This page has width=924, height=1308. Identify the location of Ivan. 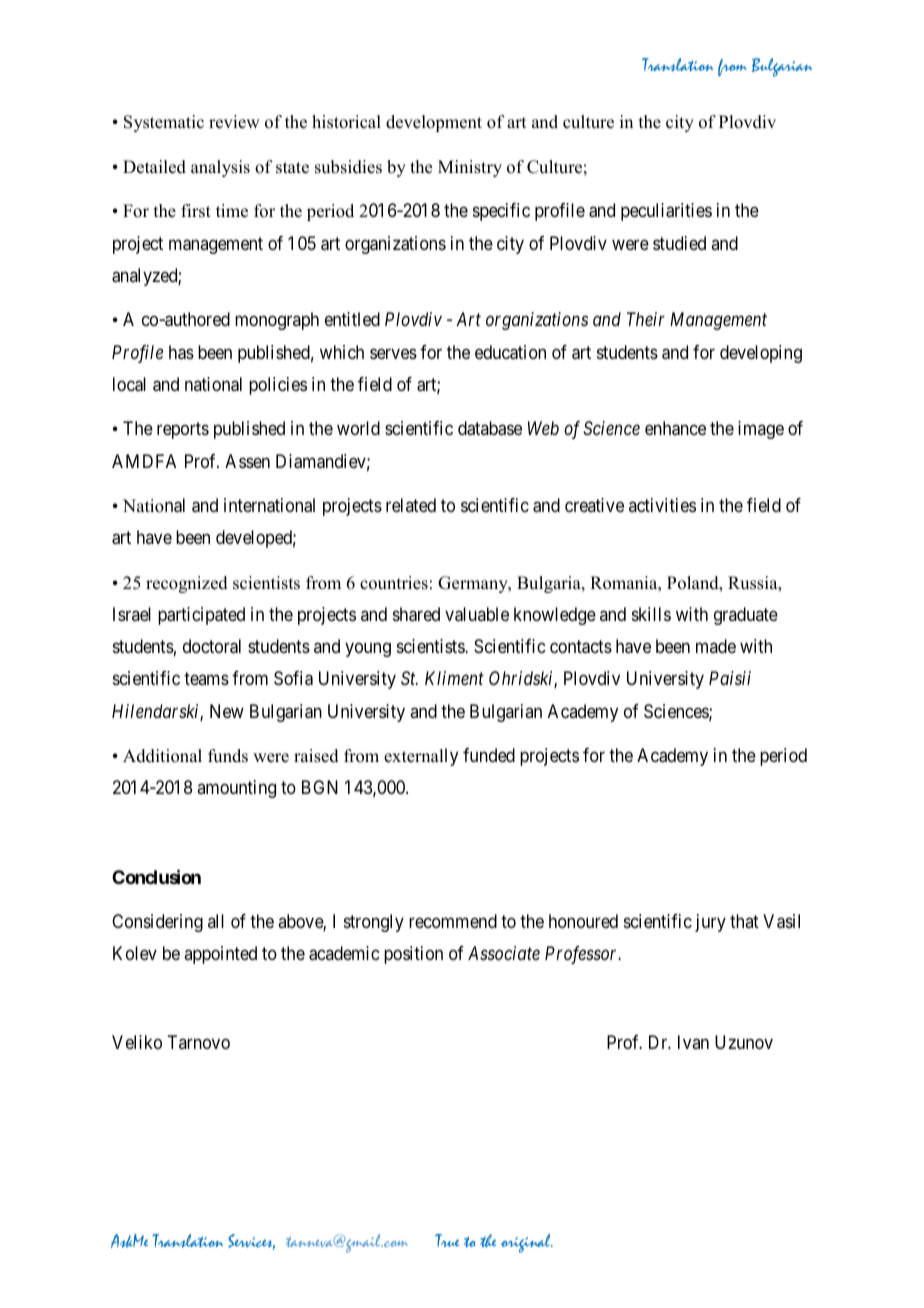
(693, 1042).
